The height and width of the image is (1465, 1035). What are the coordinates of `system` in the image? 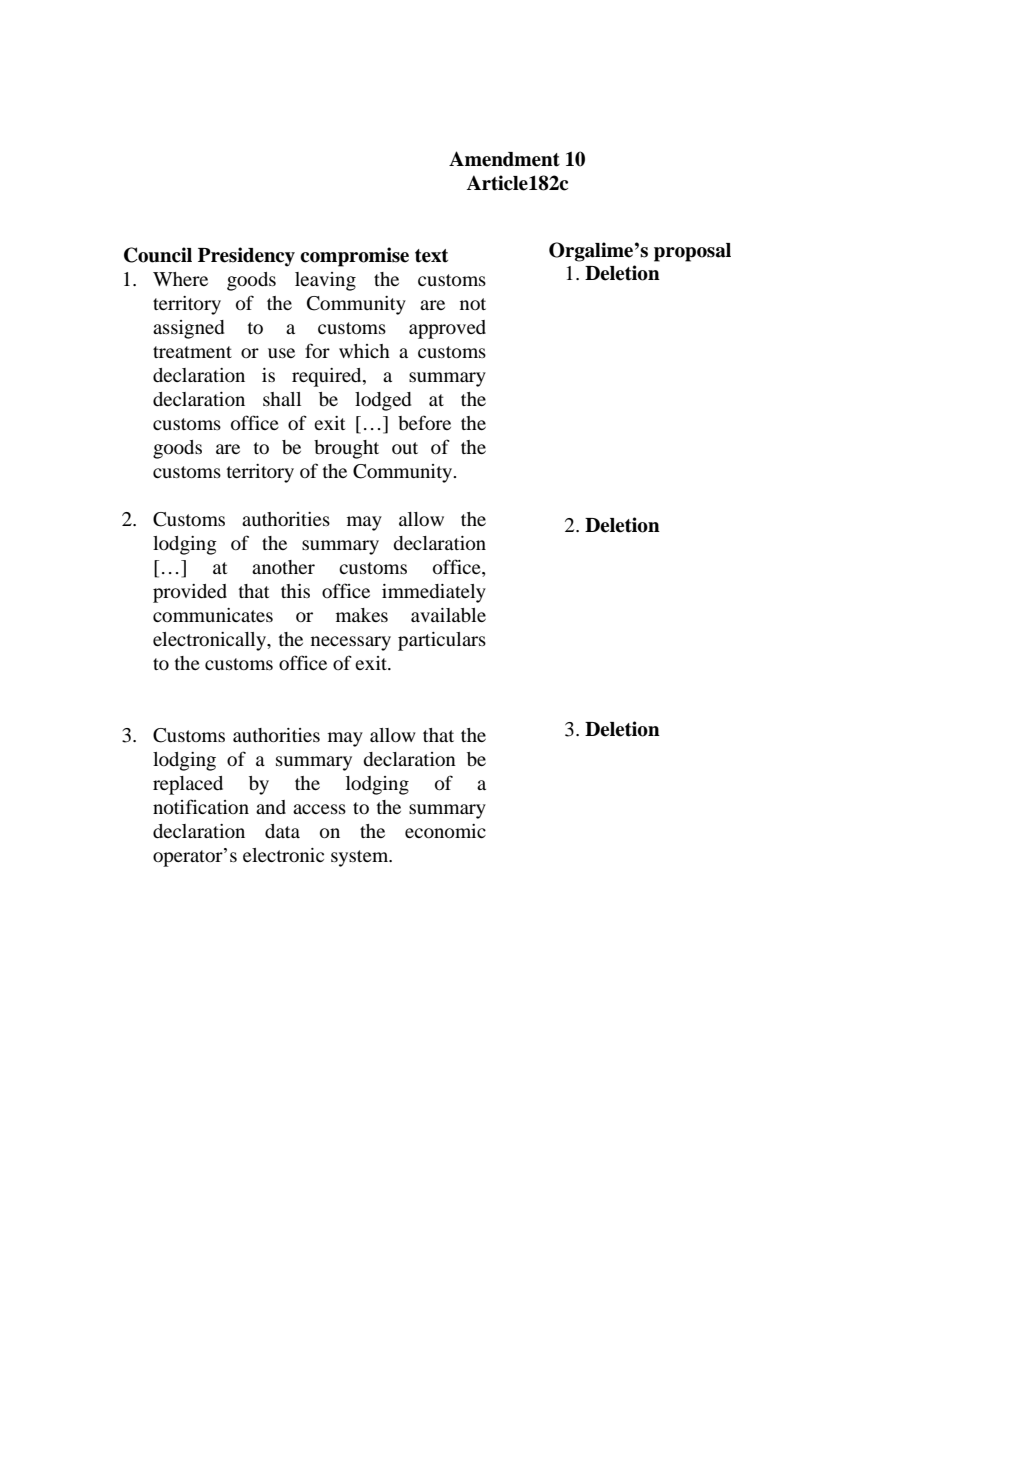 It's located at (361, 858).
